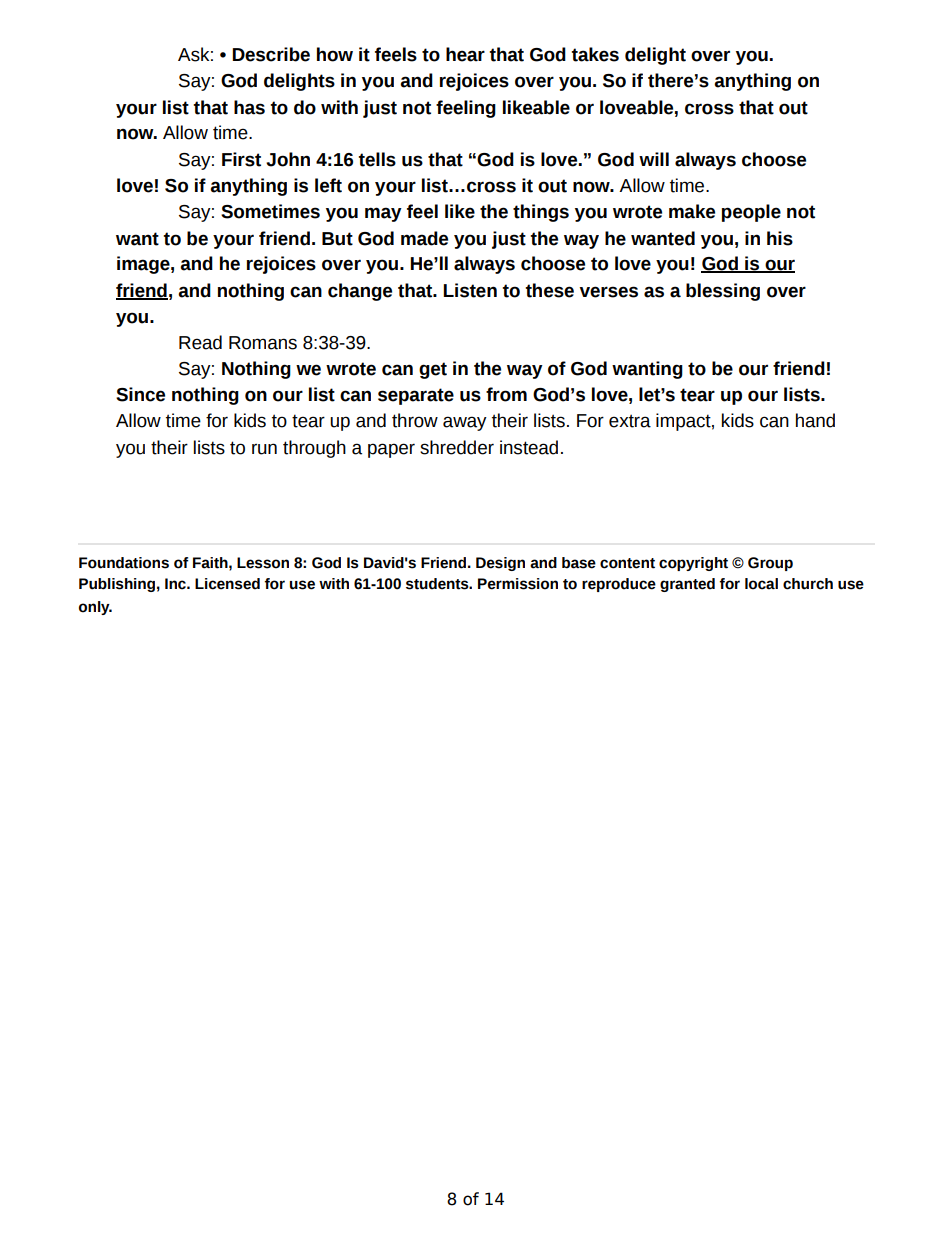 This screenshot has width=952, height=1233. What do you see at coordinates (465, 54) in the screenshot?
I see `hear` at bounding box center [465, 54].
